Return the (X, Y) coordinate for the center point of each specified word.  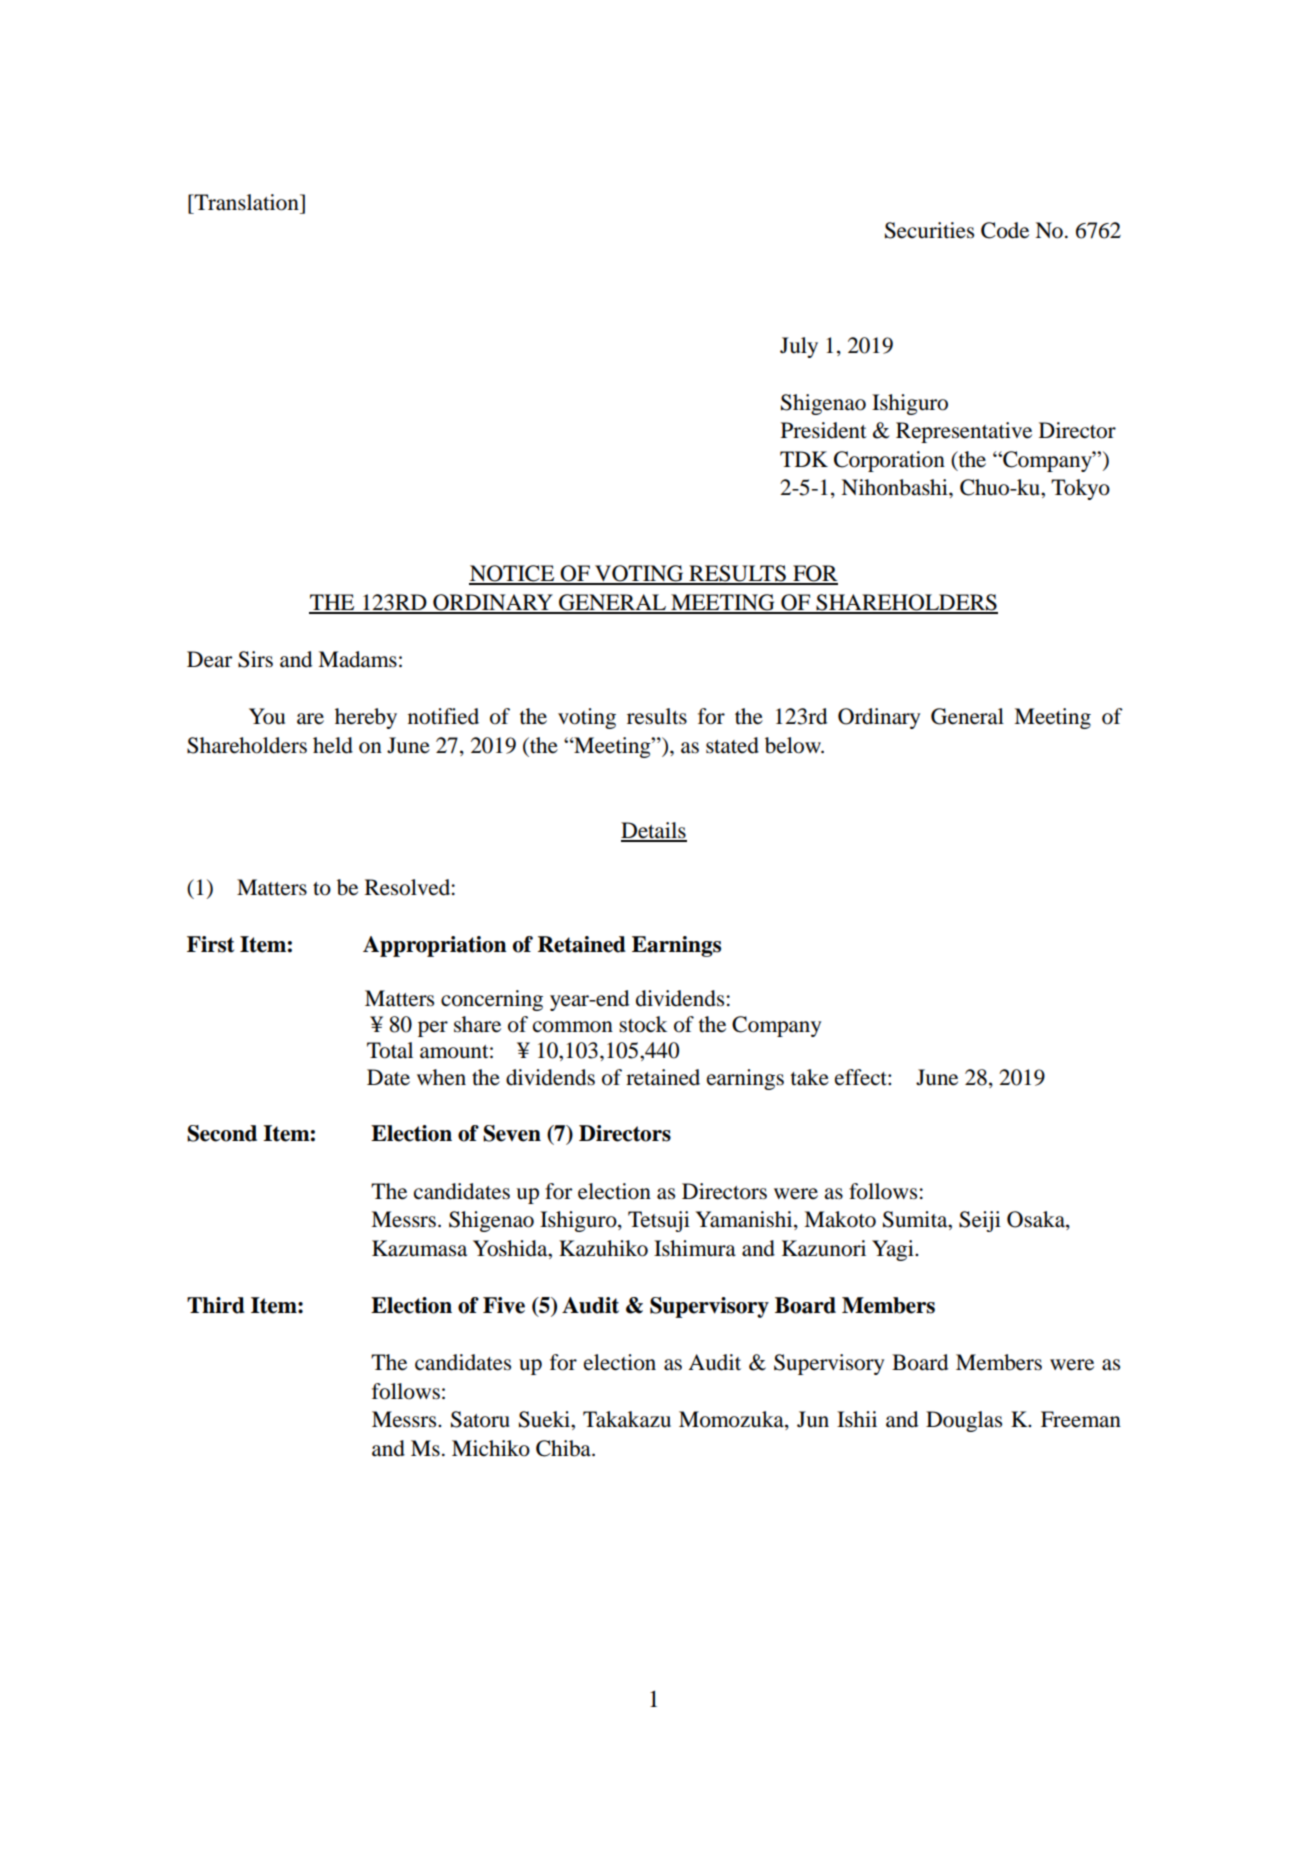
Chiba (564, 1448)
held (333, 745)
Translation (247, 202)
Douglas (964, 1421)
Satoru (480, 1419)
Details (654, 831)
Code (1005, 230)
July (799, 347)
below (794, 745)
